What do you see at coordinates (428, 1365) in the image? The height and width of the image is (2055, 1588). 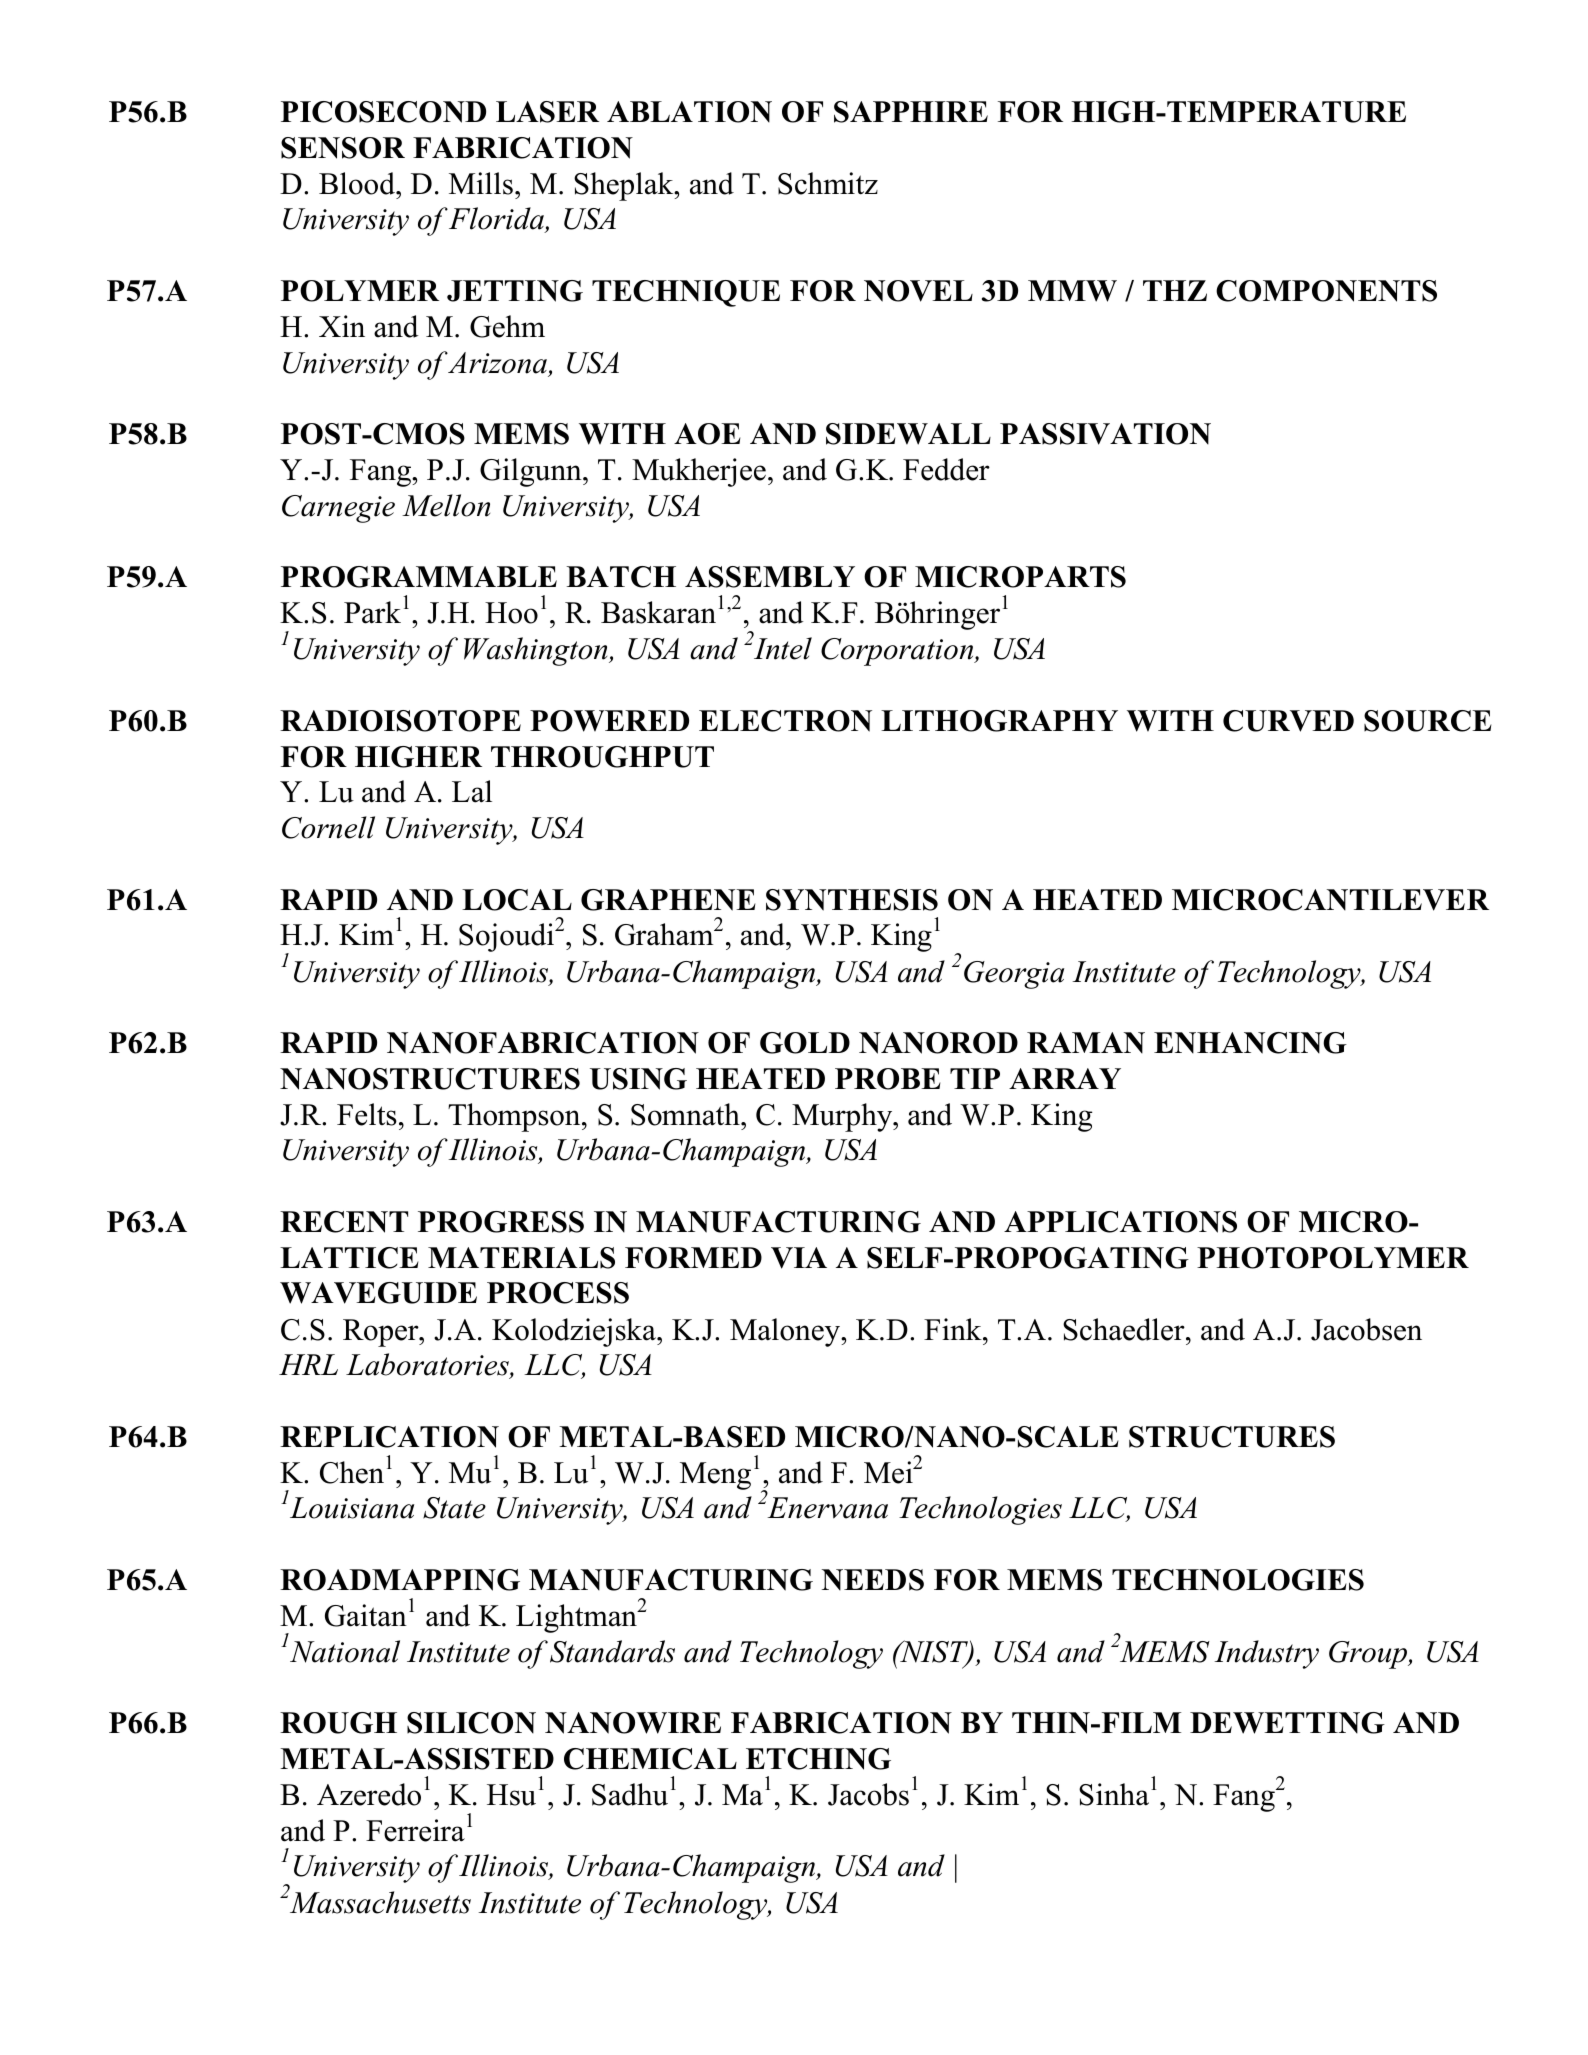 I see `Laboratories` at bounding box center [428, 1365].
